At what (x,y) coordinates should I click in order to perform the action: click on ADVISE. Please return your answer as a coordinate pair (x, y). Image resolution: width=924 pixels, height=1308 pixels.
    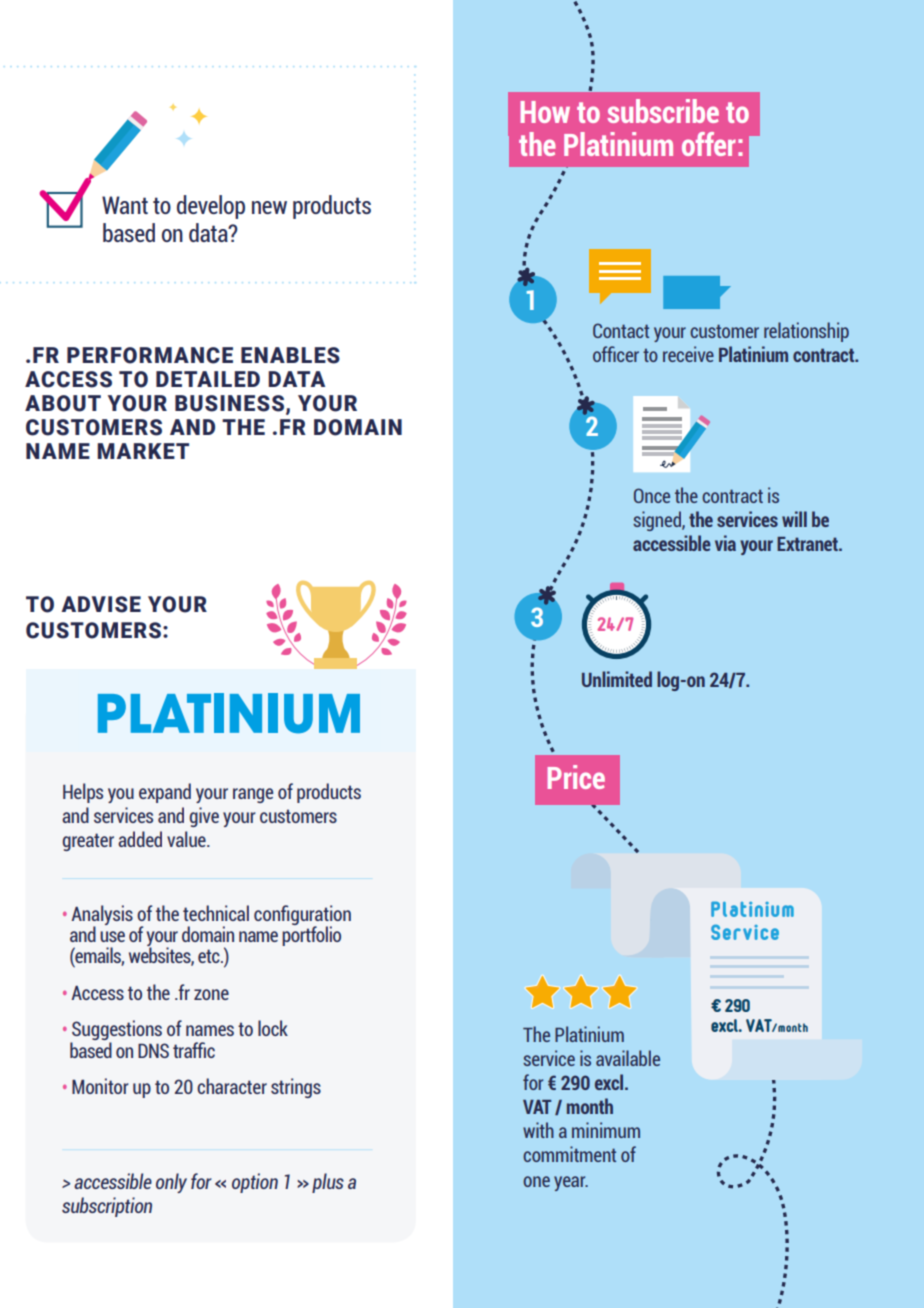
    Looking at the image, I should click on (101, 604).
